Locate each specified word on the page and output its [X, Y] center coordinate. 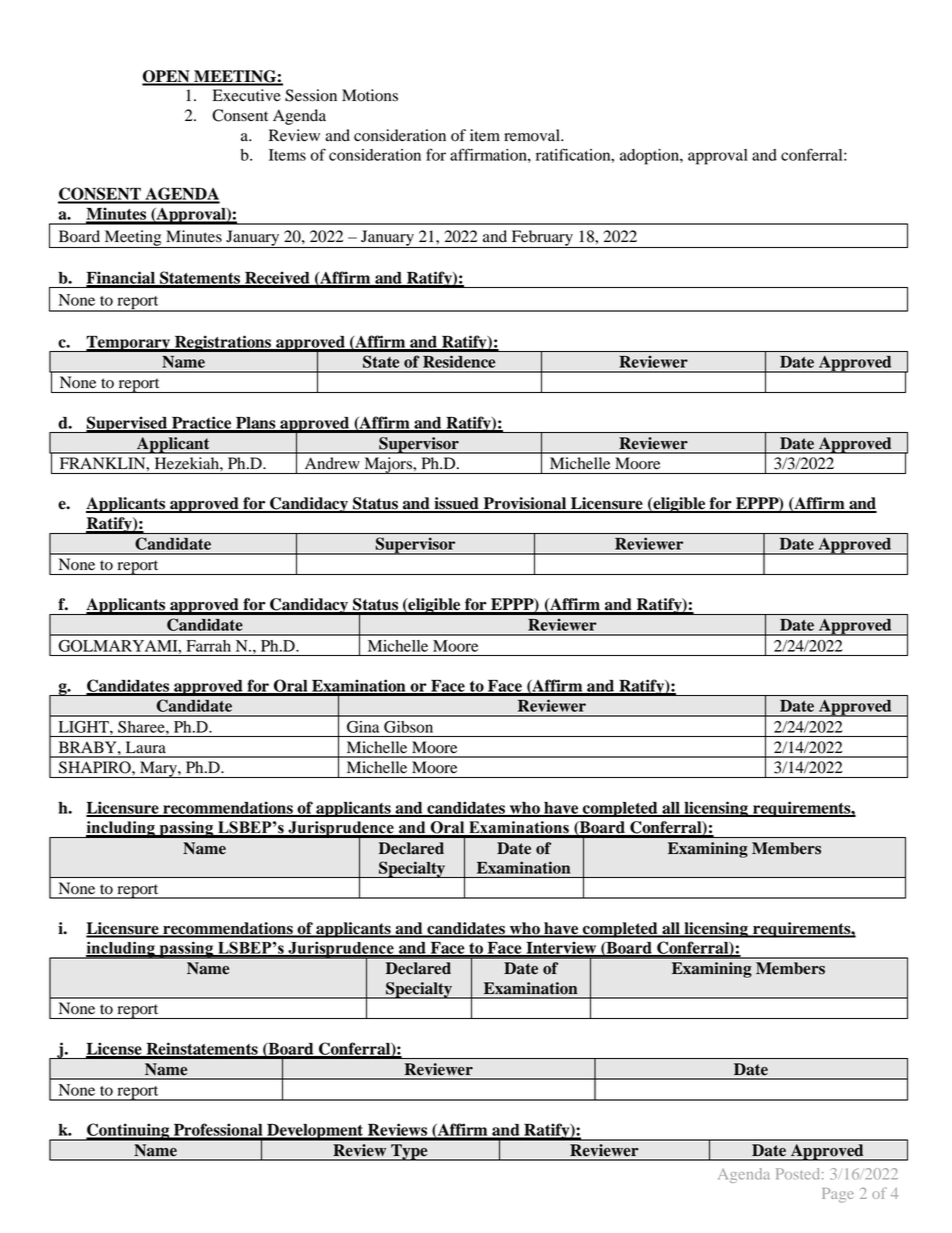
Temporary [128, 344]
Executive [247, 95]
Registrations [223, 343]
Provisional [525, 504]
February [542, 239]
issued [456, 504]
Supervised [127, 424]
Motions [370, 95]
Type [409, 1152]
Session [311, 95]
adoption [650, 157]
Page [838, 1195]
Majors [388, 465]
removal [533, 135]
